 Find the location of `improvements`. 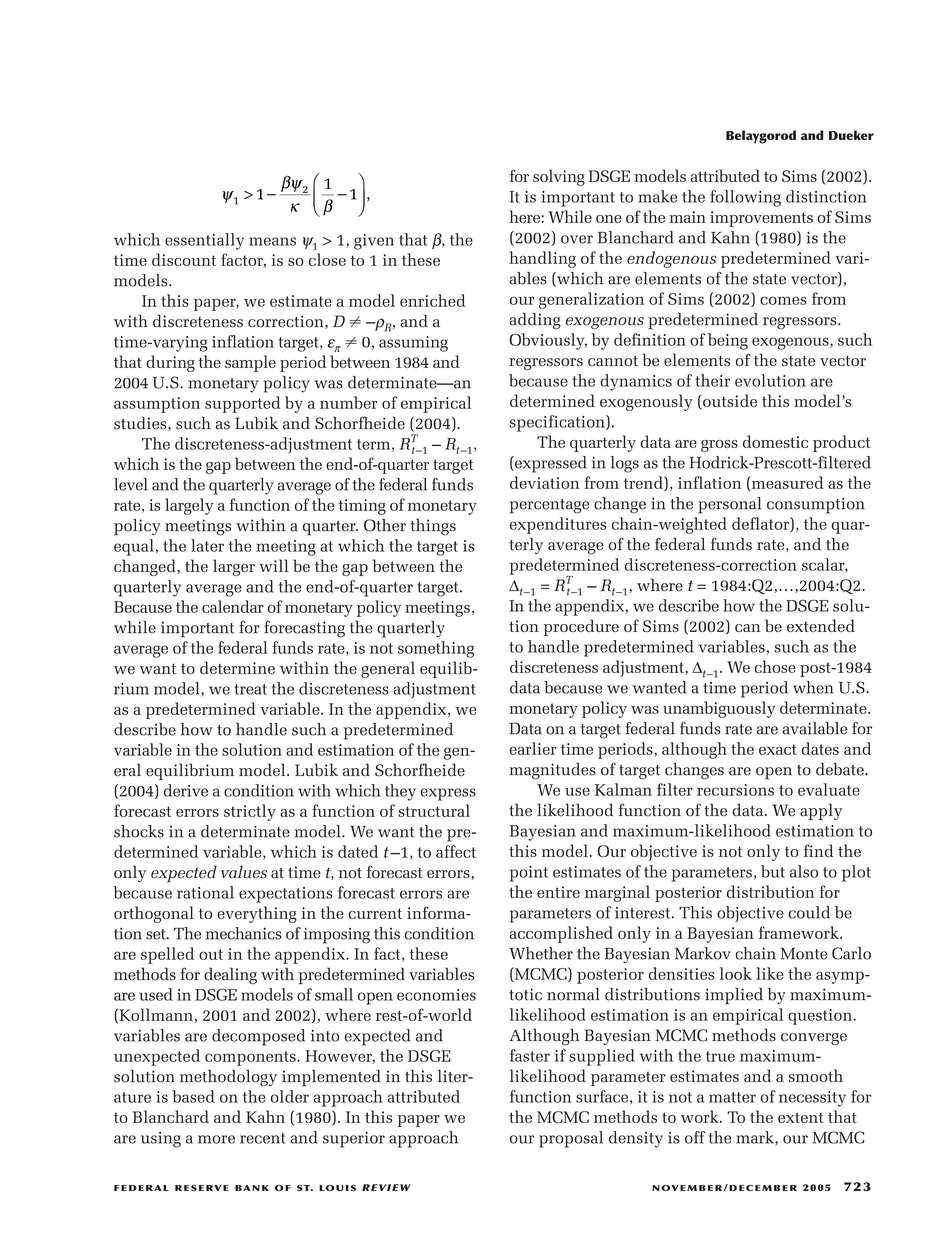

improvements is located at coordinates (761, 219).
